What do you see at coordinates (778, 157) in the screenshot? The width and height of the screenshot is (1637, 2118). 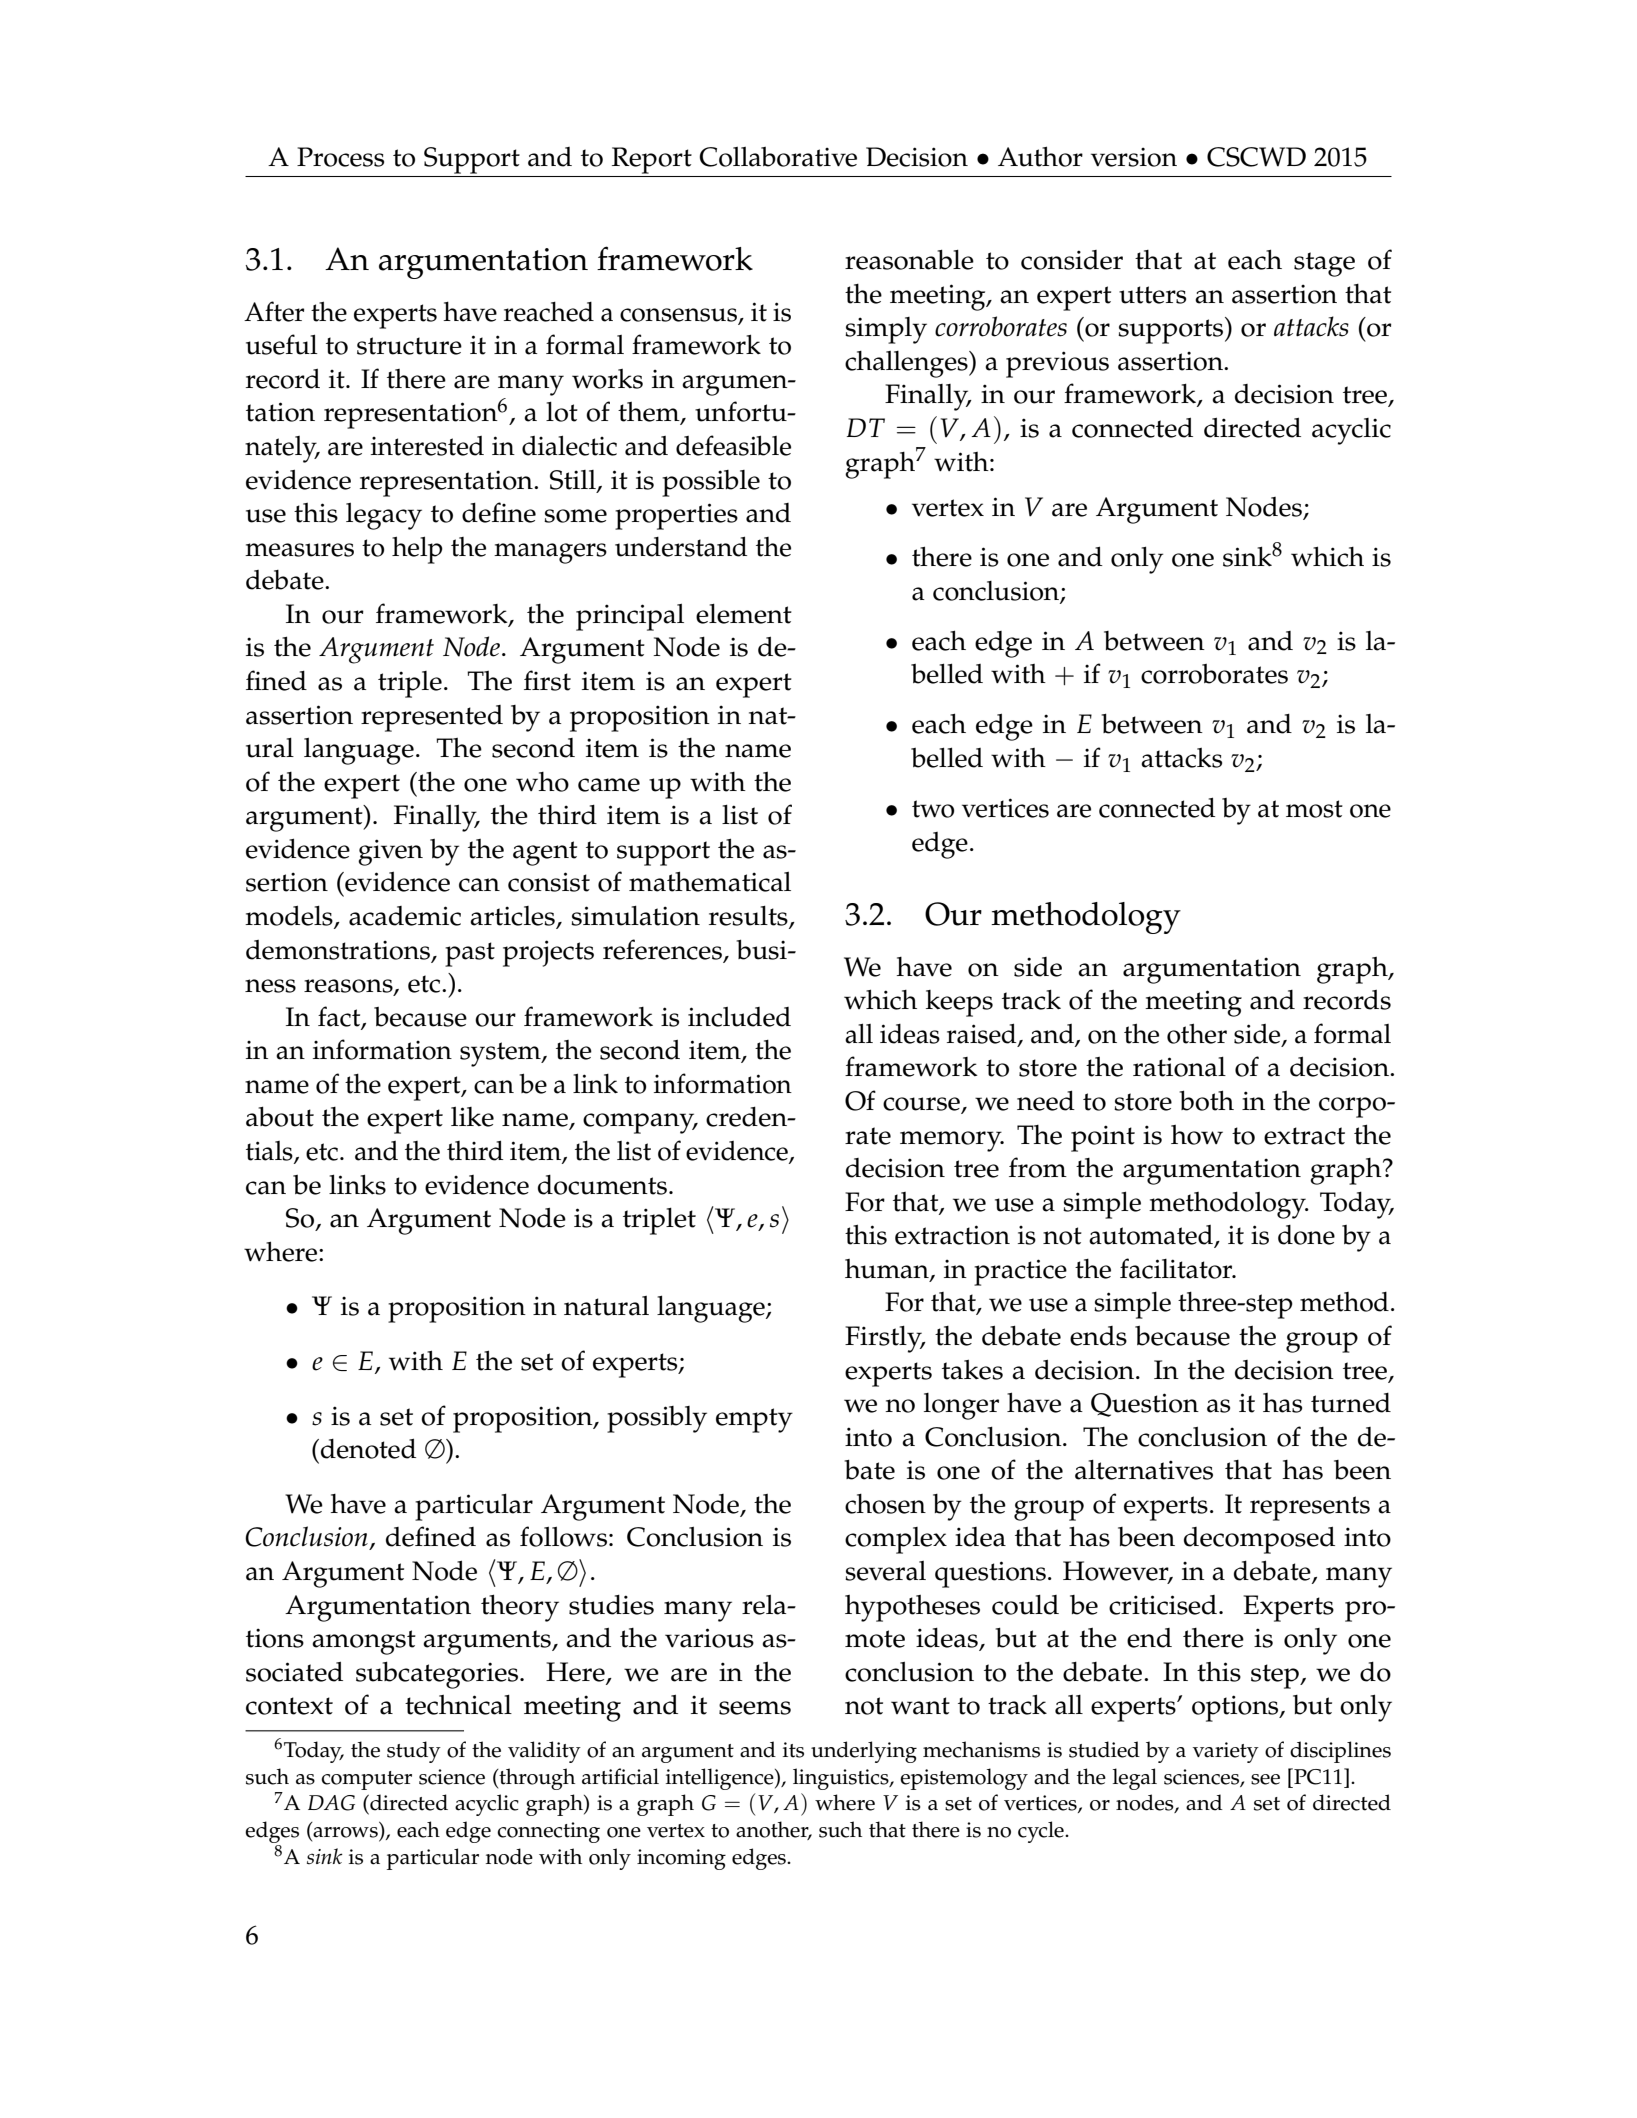 I see `Collaborative` at bounding box center [778, 157].
